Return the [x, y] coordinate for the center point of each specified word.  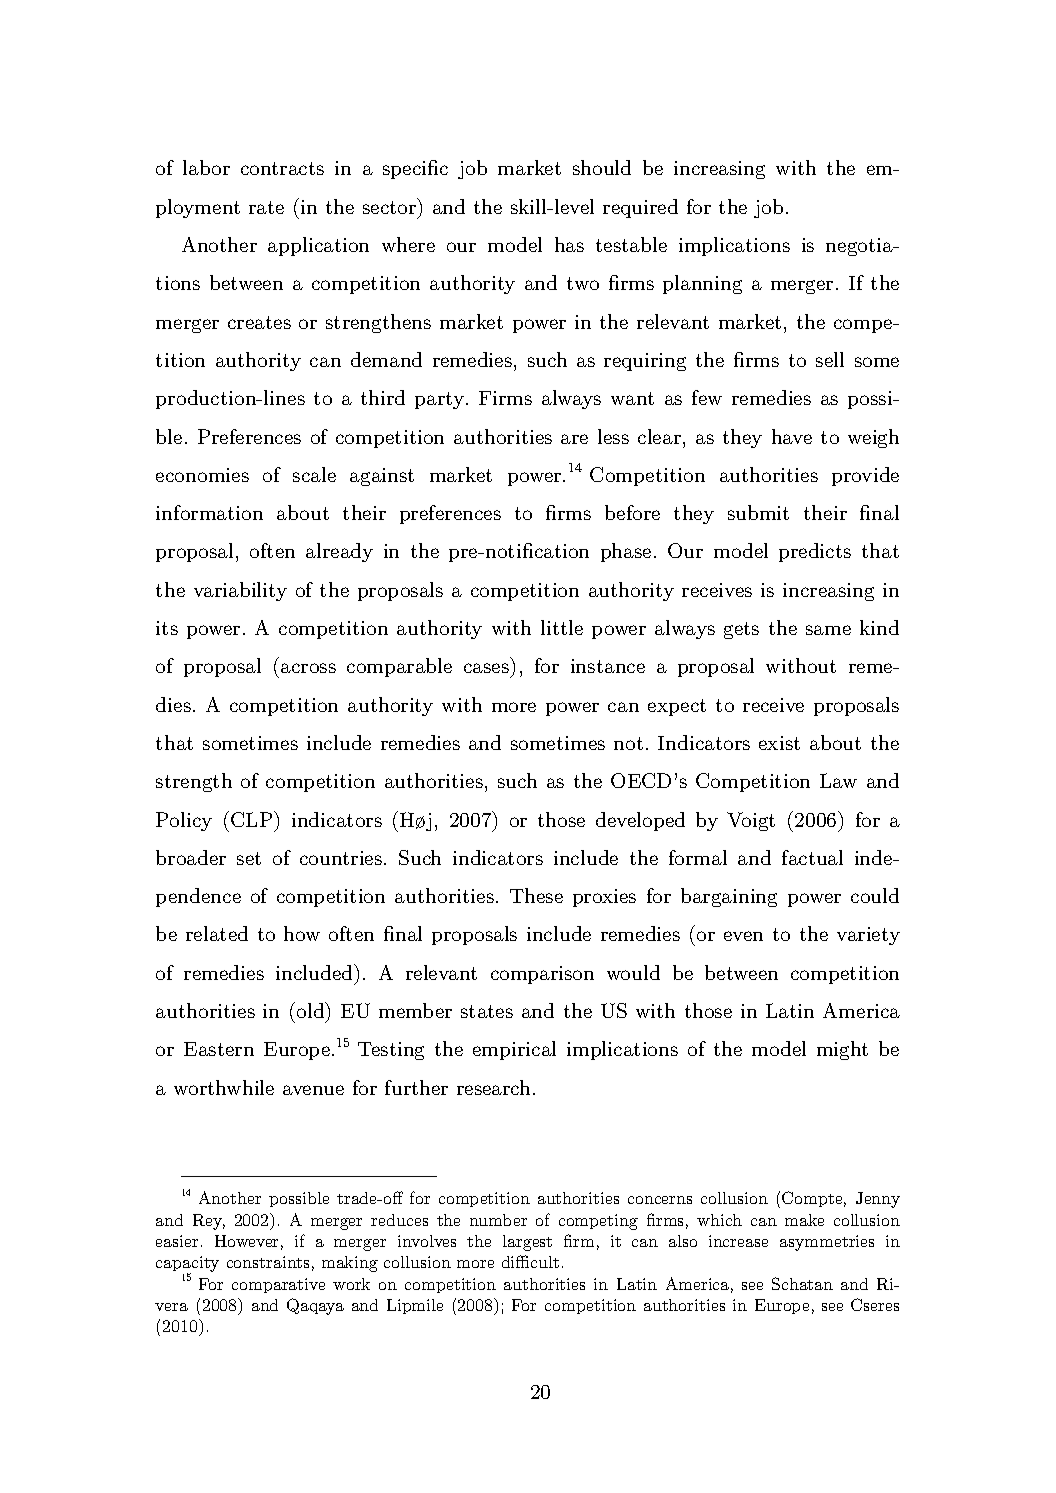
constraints [268, 1262]
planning [702, 284]
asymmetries [827, 1243]
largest [527, 1243]
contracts [282, 168]
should [602, 167]
